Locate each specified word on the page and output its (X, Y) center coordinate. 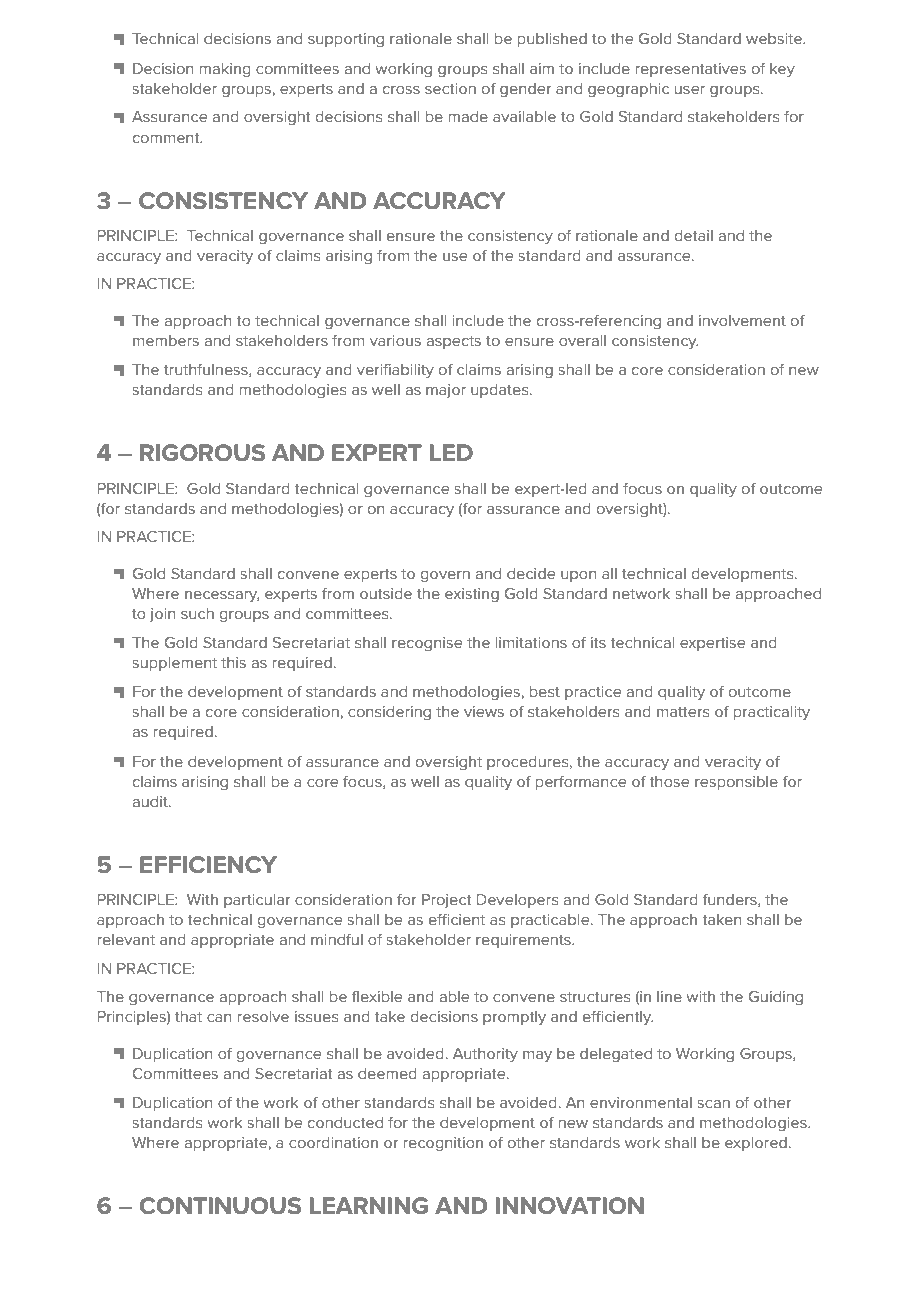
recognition (443, 1144)
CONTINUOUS (220, 1206)
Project (447, 901)
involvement (742, 320)
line (669, 996)
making (225, 70)
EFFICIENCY (208, 865)
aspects (454, 342)
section (450, 88)
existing (472, 595)
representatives (691, 70)
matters (683, 712)
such (197, 613)
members (166, 340)
